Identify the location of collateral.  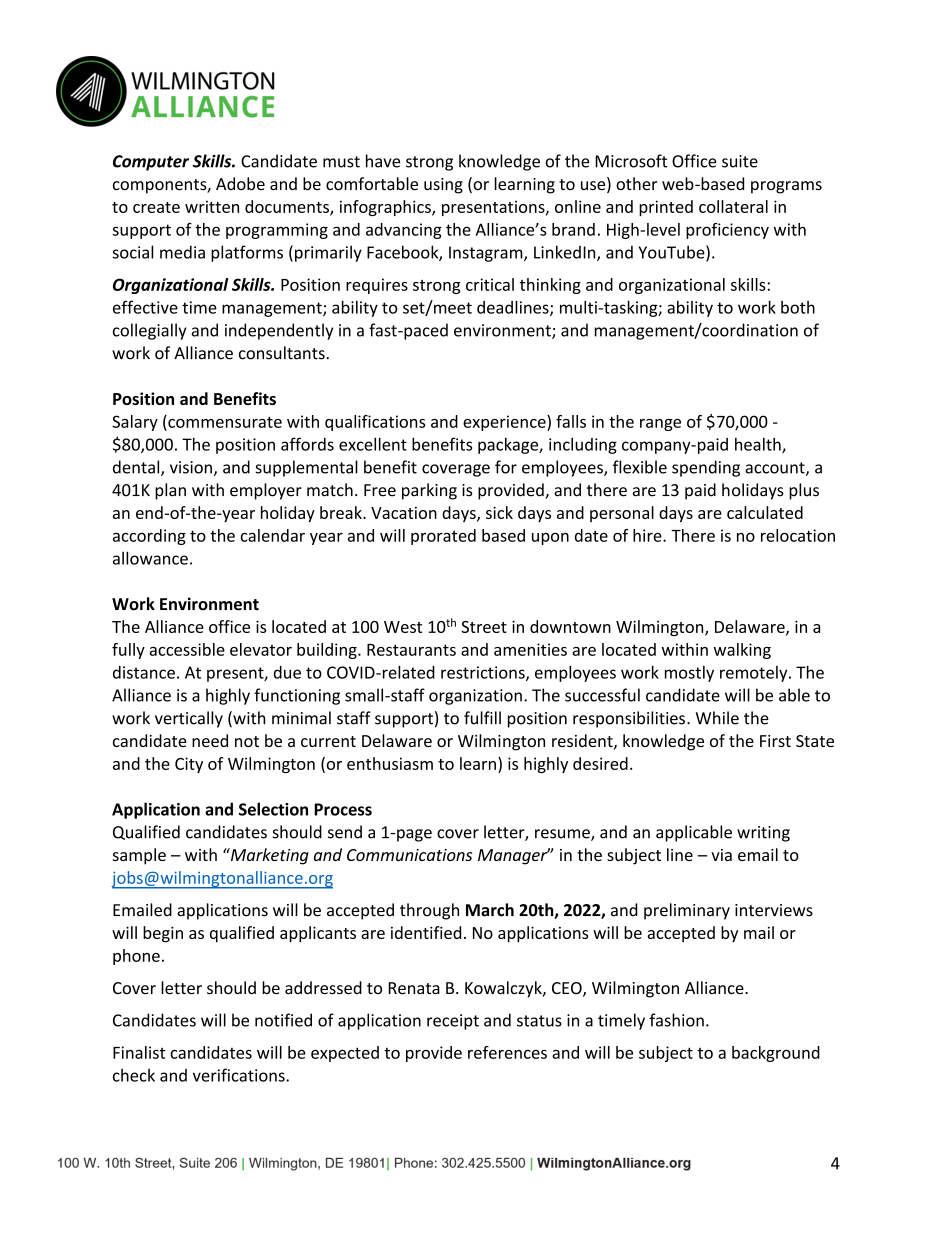
(733, 206).
